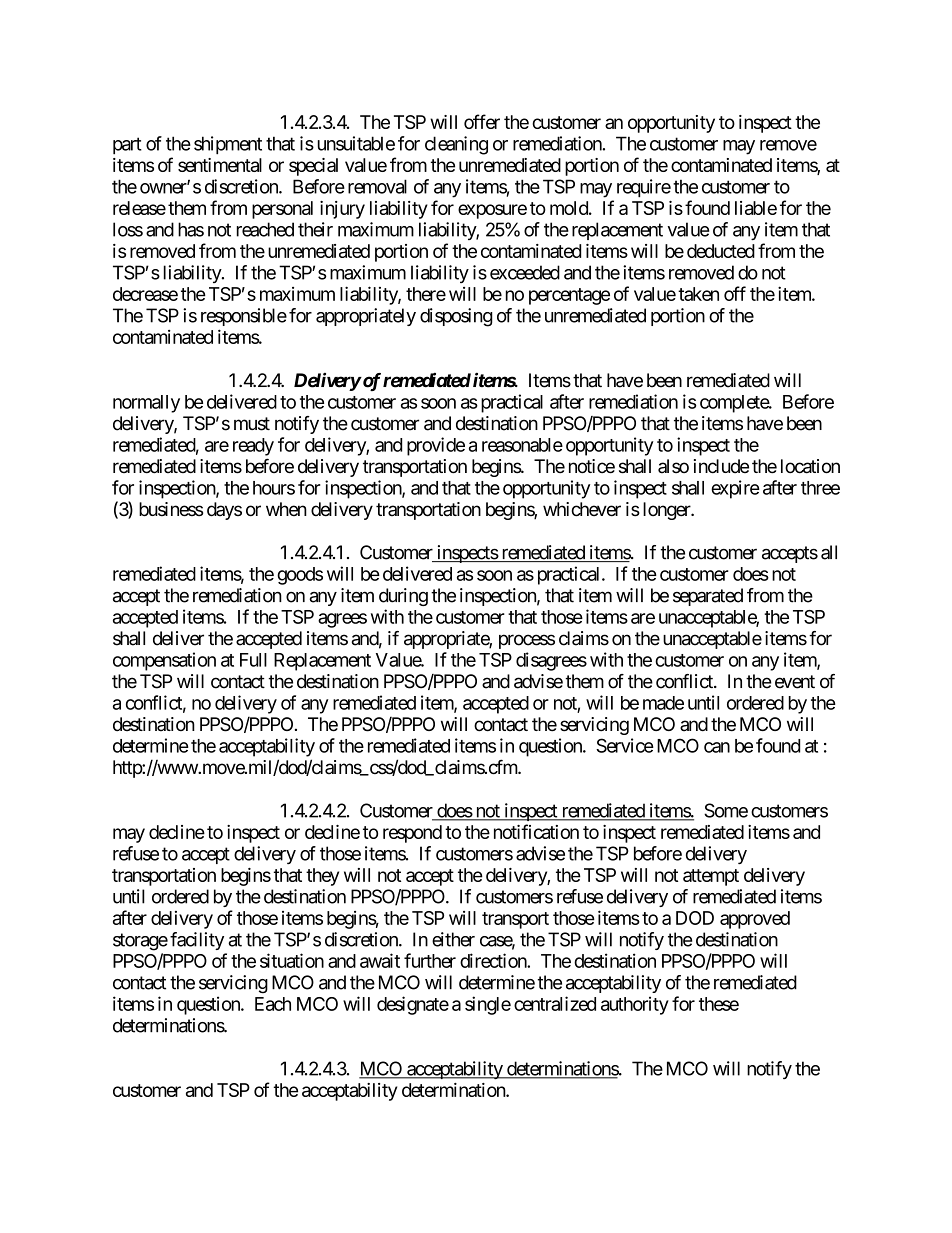 The image size is (952, 1233). Describe the element at coordinates (721, 466) in the document. I see `include` at that location.
